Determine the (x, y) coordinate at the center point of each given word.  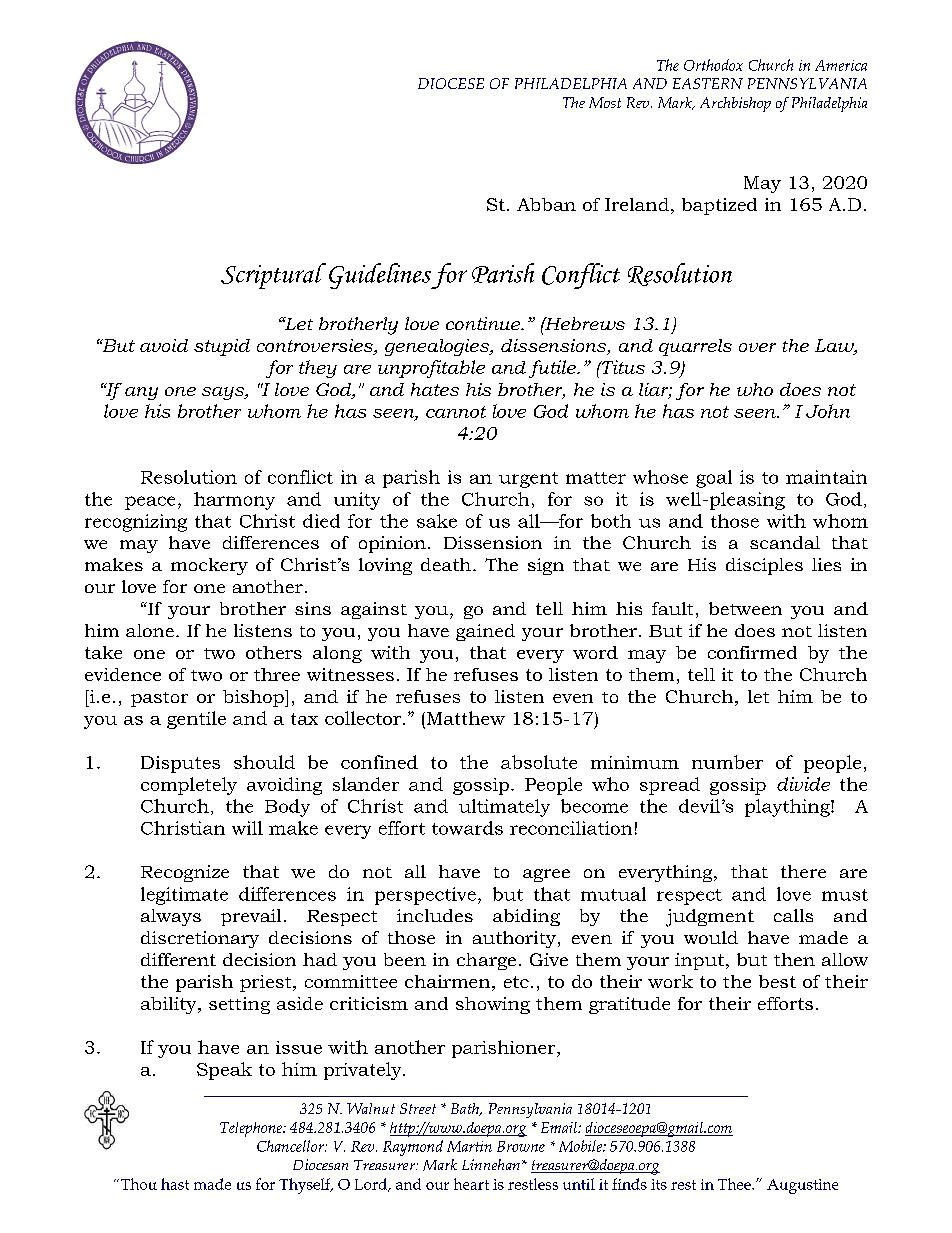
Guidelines (380, 276)
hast (175, 1184)
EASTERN (708, 83)
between (745, 608)
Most (605, 102)
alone (150, 630)
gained (485, 632)
